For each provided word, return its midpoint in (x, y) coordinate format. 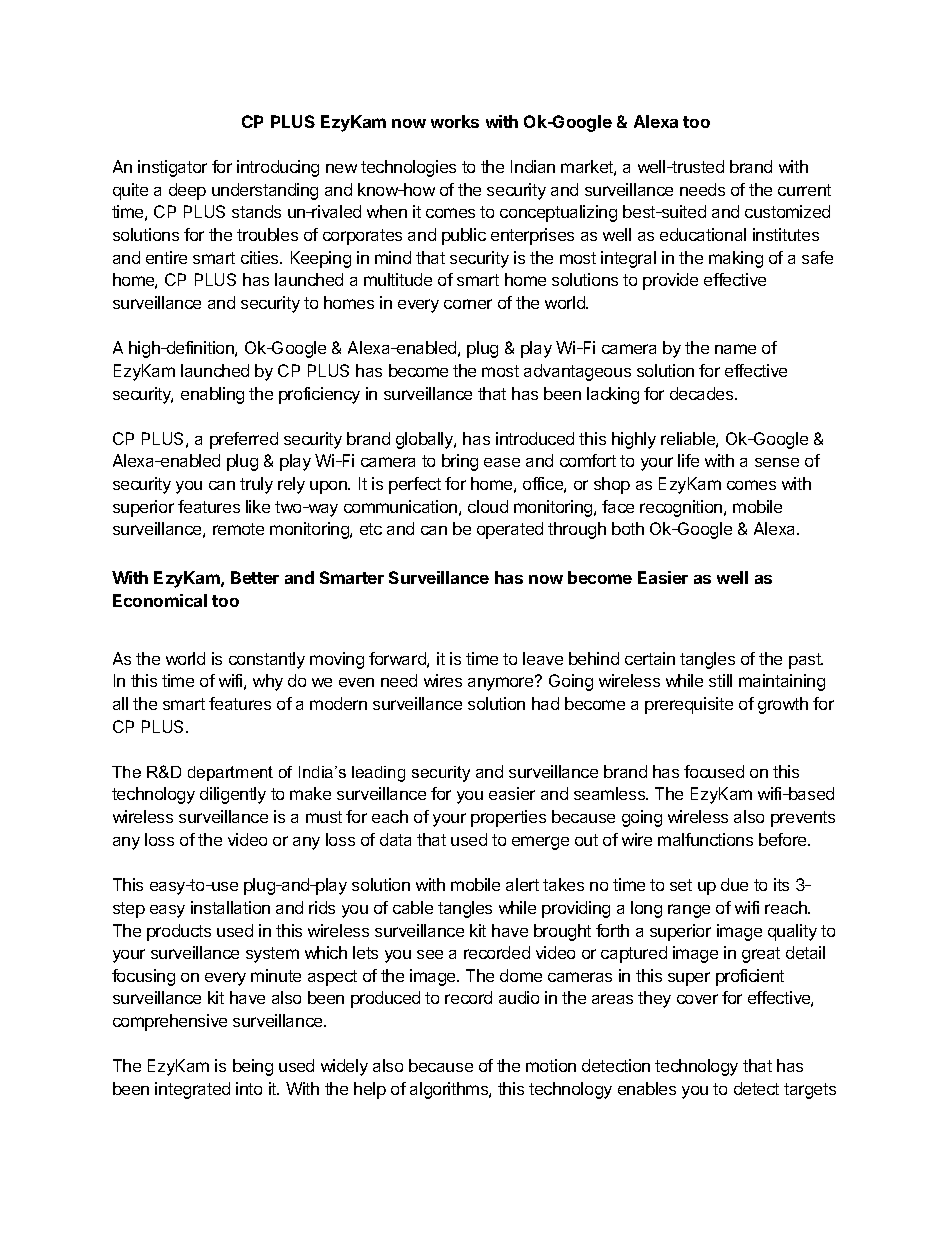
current (804, 190)
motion (551, 1065)
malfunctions (705, 839)
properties (508, 818)
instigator (172, 168)
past (806, 661)
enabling (212, 395)
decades (703, 393)
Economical (160, 600)
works (455, 121)
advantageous (577, 372)
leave (543, 658)
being (253, 1067)
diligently (233, 795)
